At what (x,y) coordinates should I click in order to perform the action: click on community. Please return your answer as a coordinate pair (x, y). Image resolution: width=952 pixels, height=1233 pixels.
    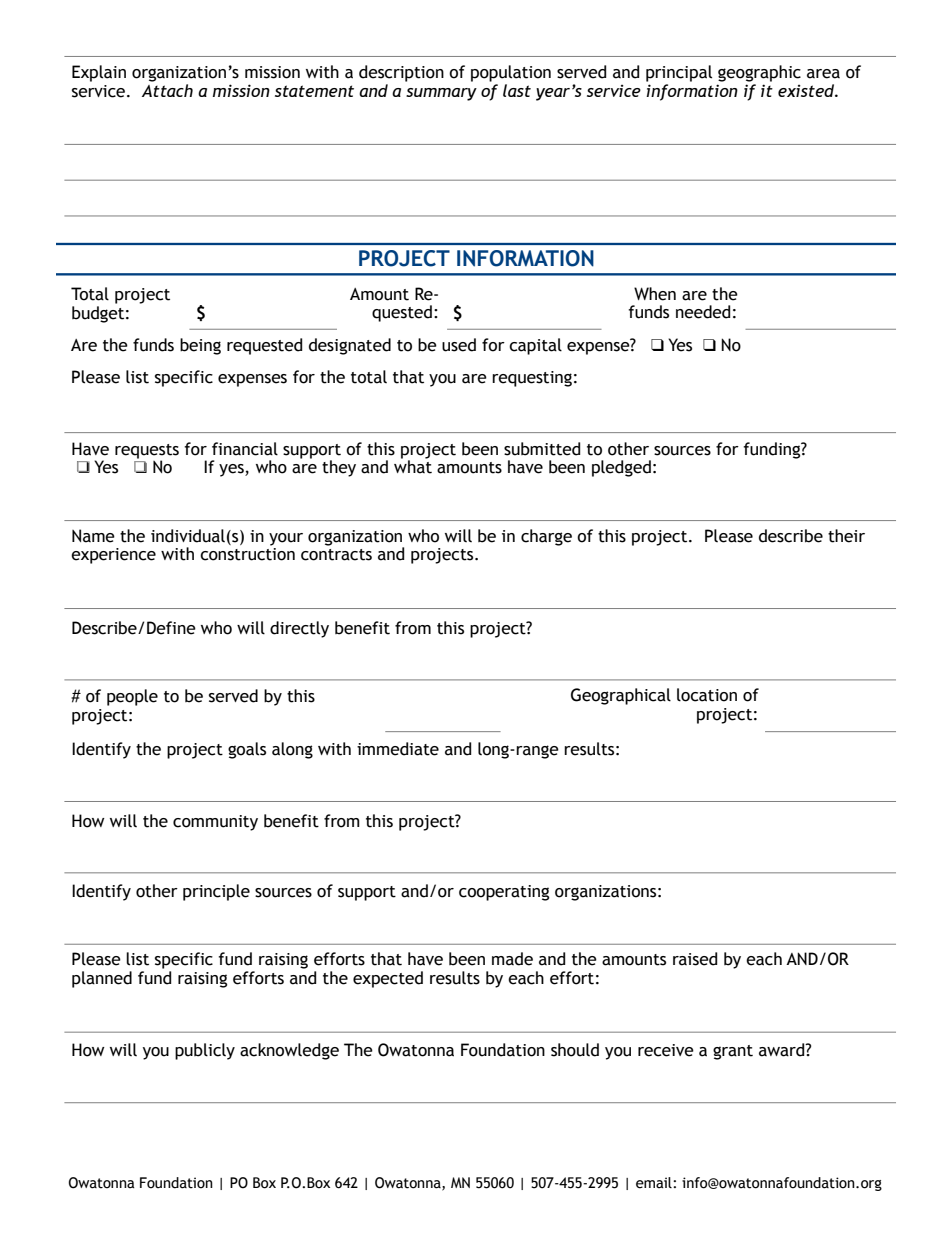
    Looking at the image, I should click on (215, 823).
